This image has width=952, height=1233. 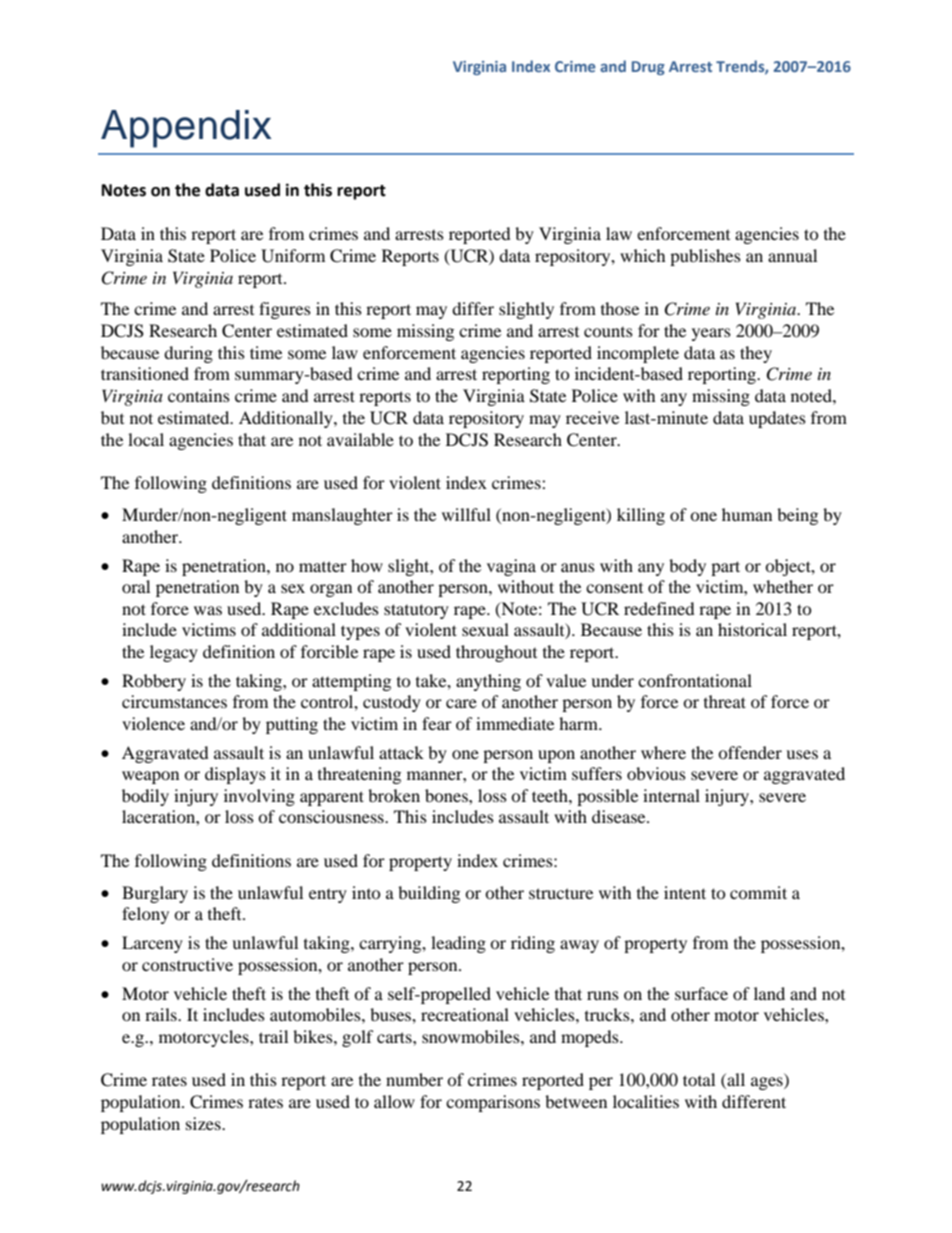 I want to click on publishes, so click(x=705, y=257).
